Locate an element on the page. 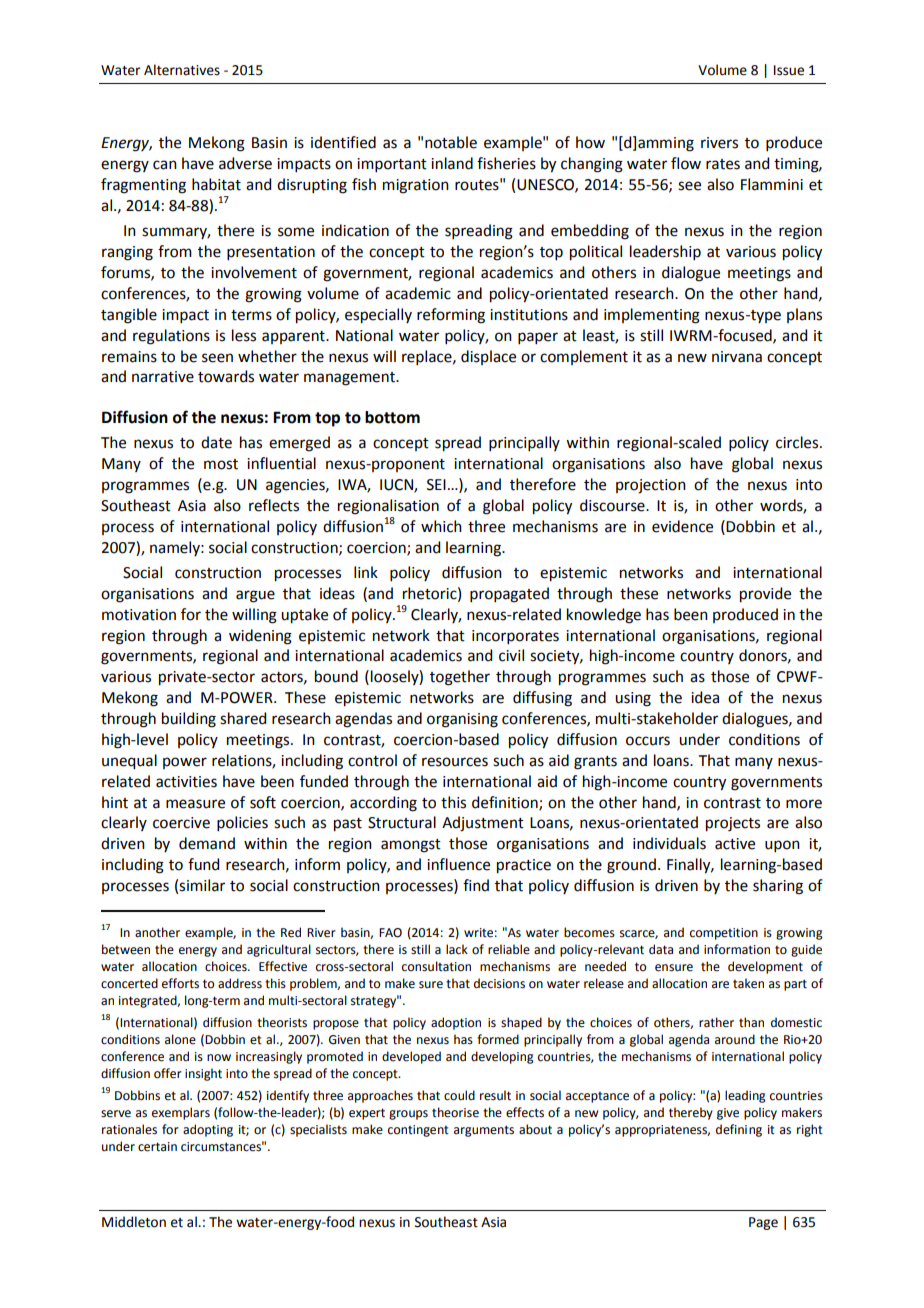 This image has width=924, height=1308. provide is located at coordinates (765, 595).
